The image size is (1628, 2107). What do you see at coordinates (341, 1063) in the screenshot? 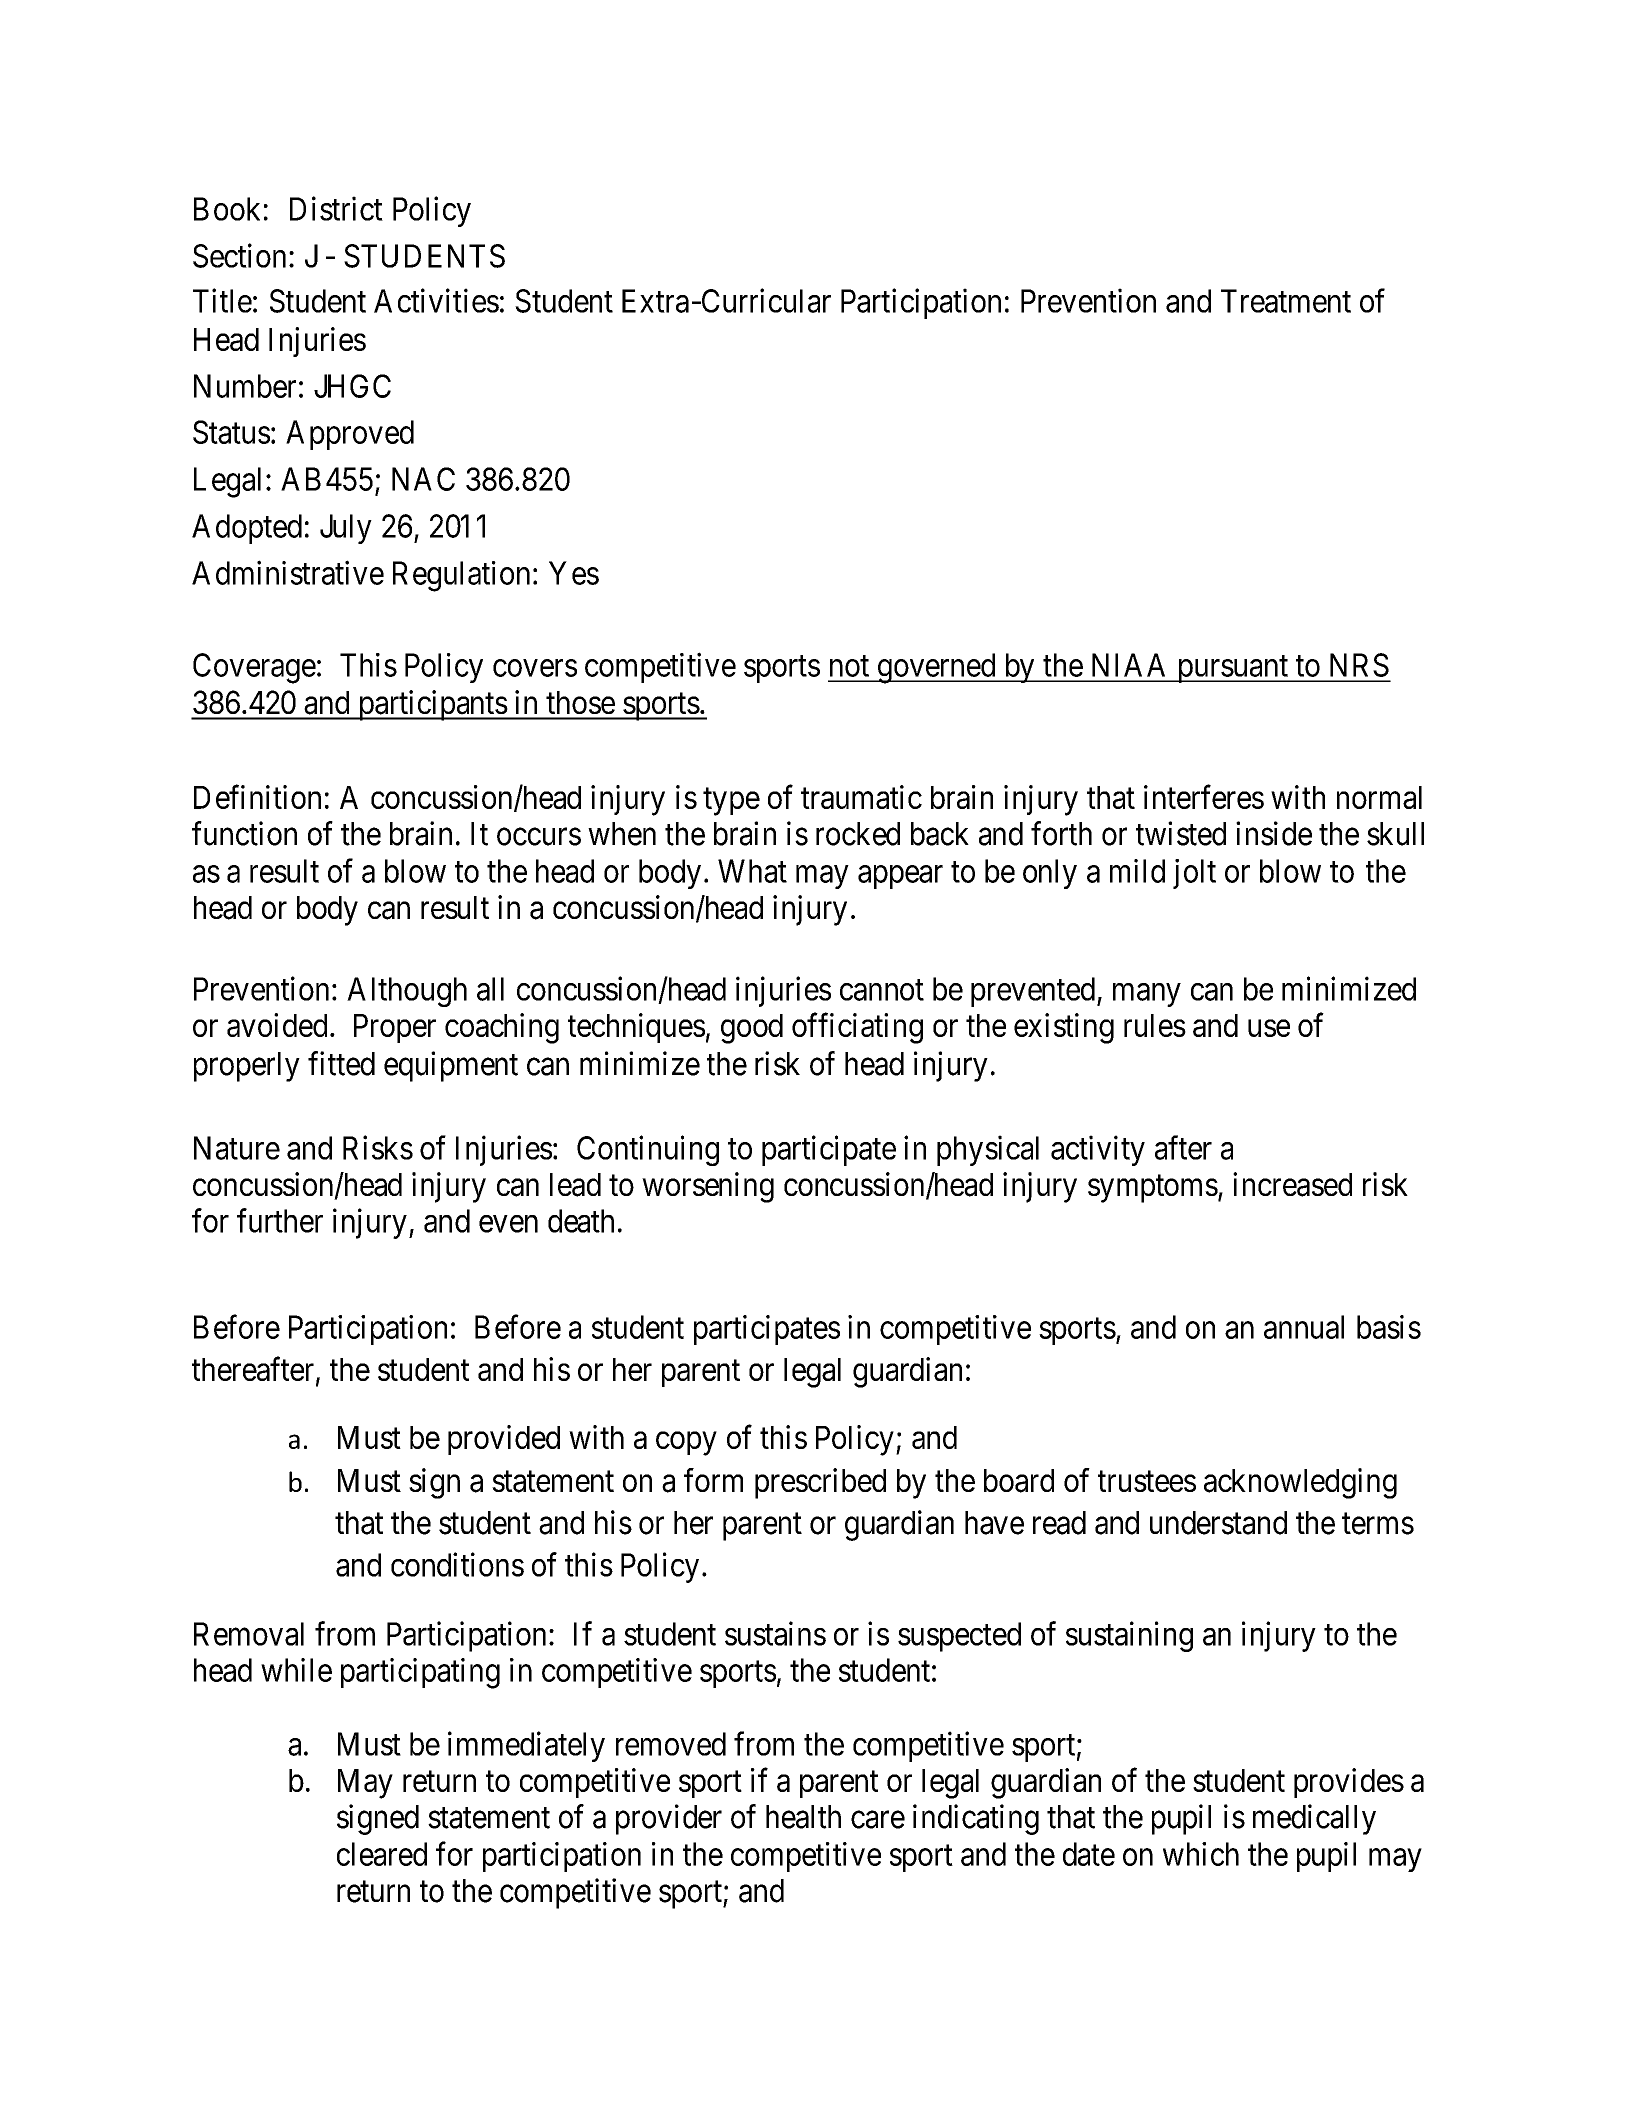
I see `fitted` at bounding box center [341, 1063].
